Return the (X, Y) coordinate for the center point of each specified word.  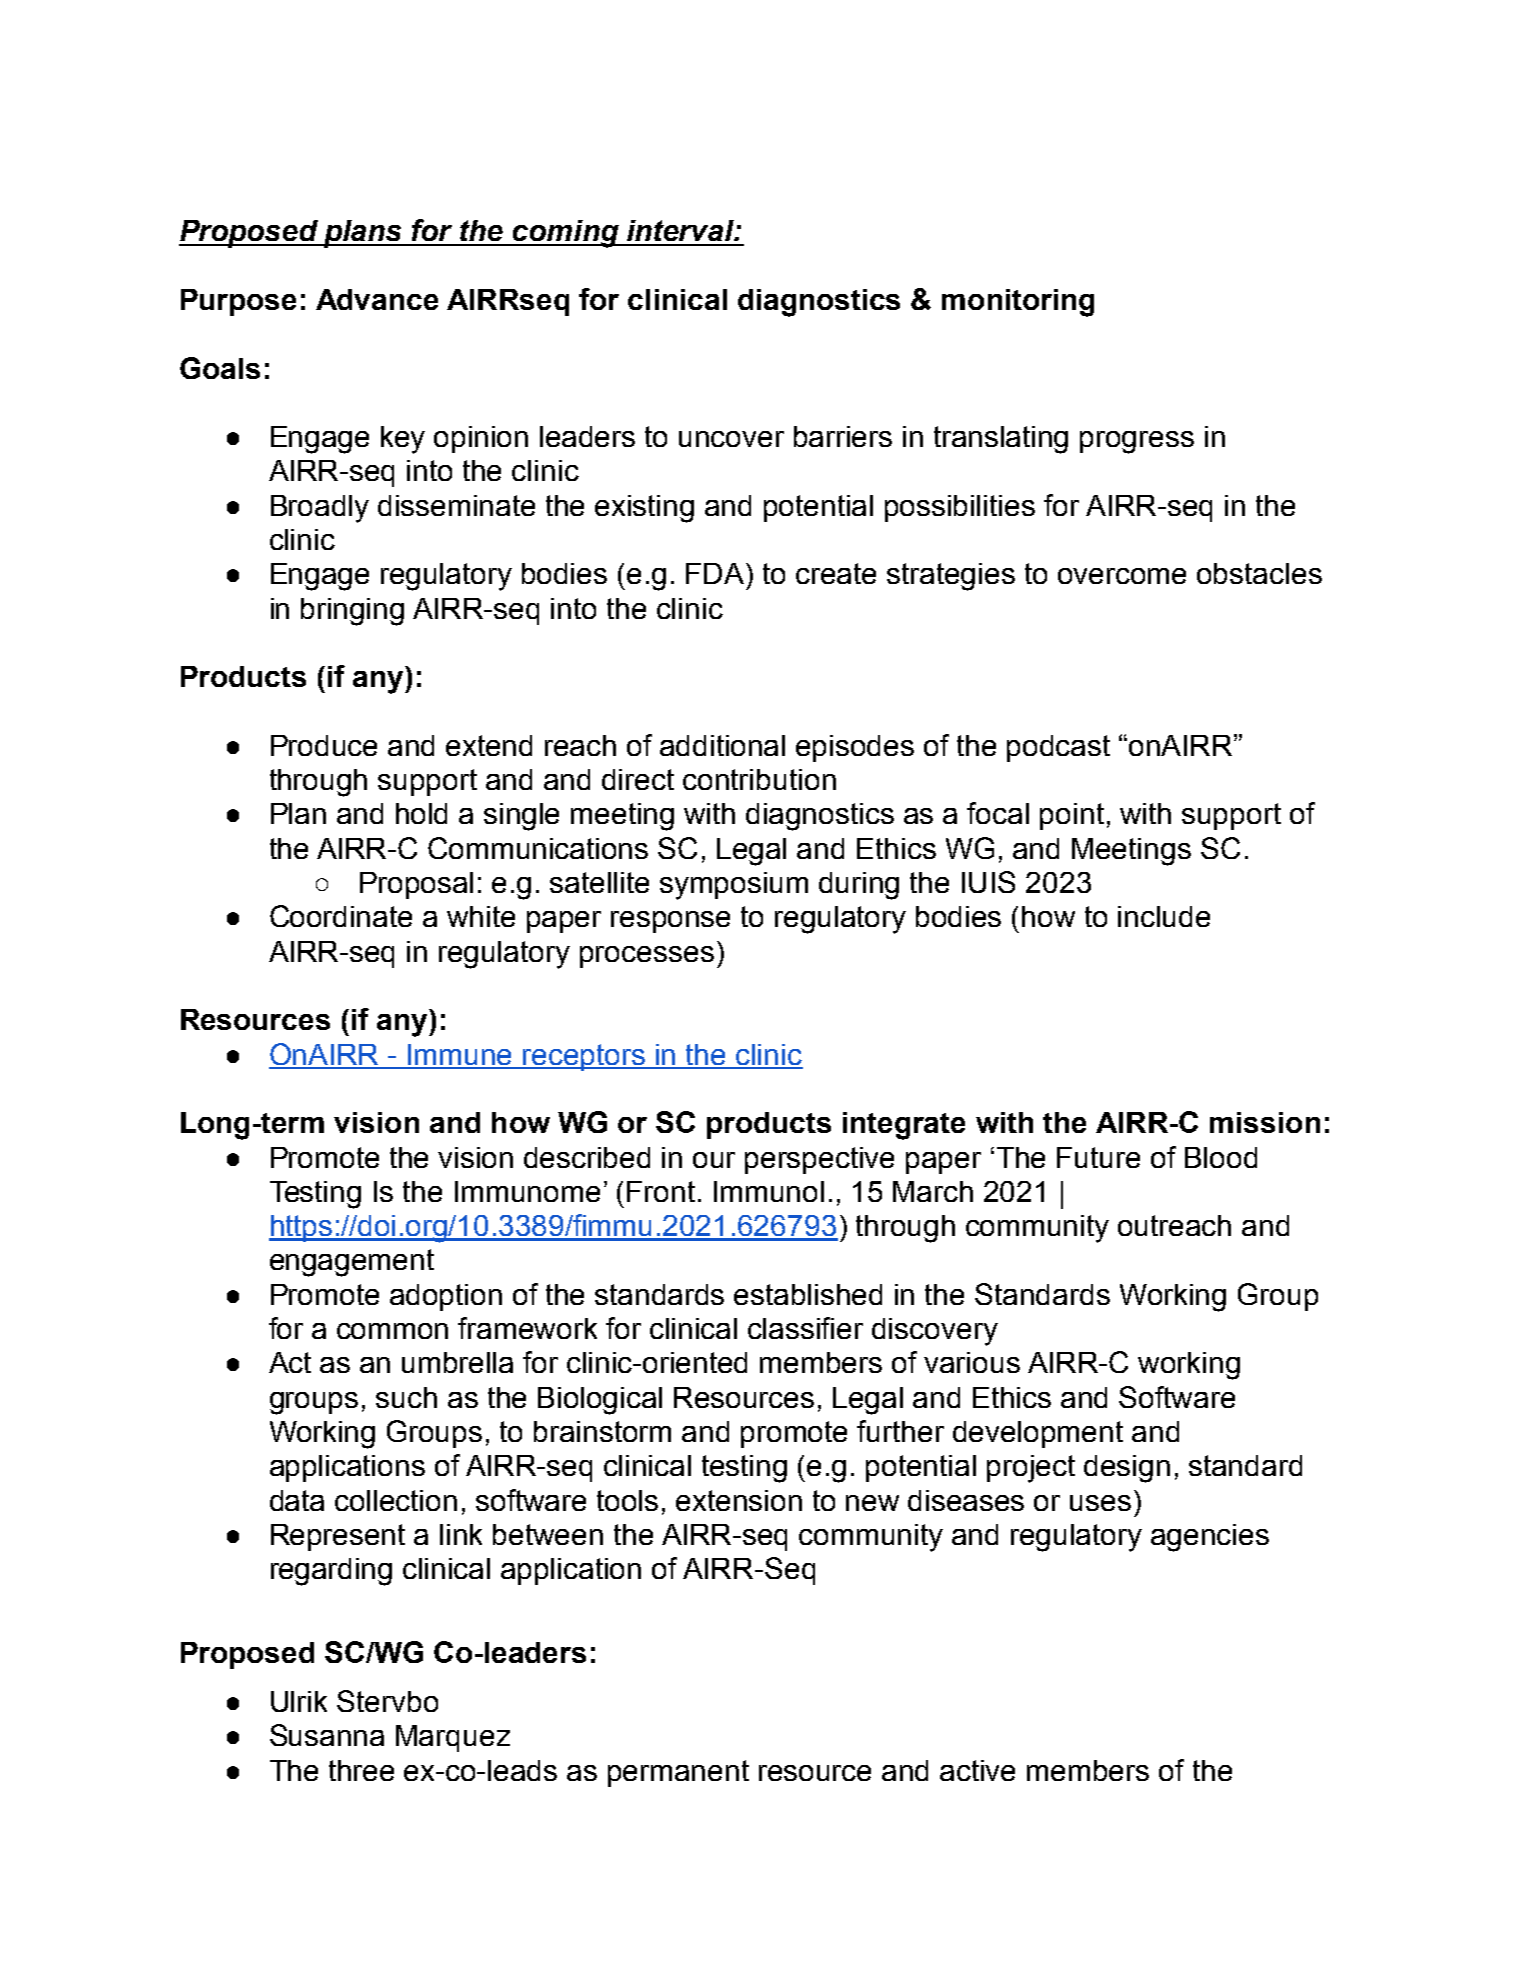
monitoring (1018, 303)
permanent (678, 1773)
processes (647, 957)
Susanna (327, 1735)
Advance (377, 299)
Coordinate (341, 916)
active (977, 1770)
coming (566, 234)
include (1164, 916)
